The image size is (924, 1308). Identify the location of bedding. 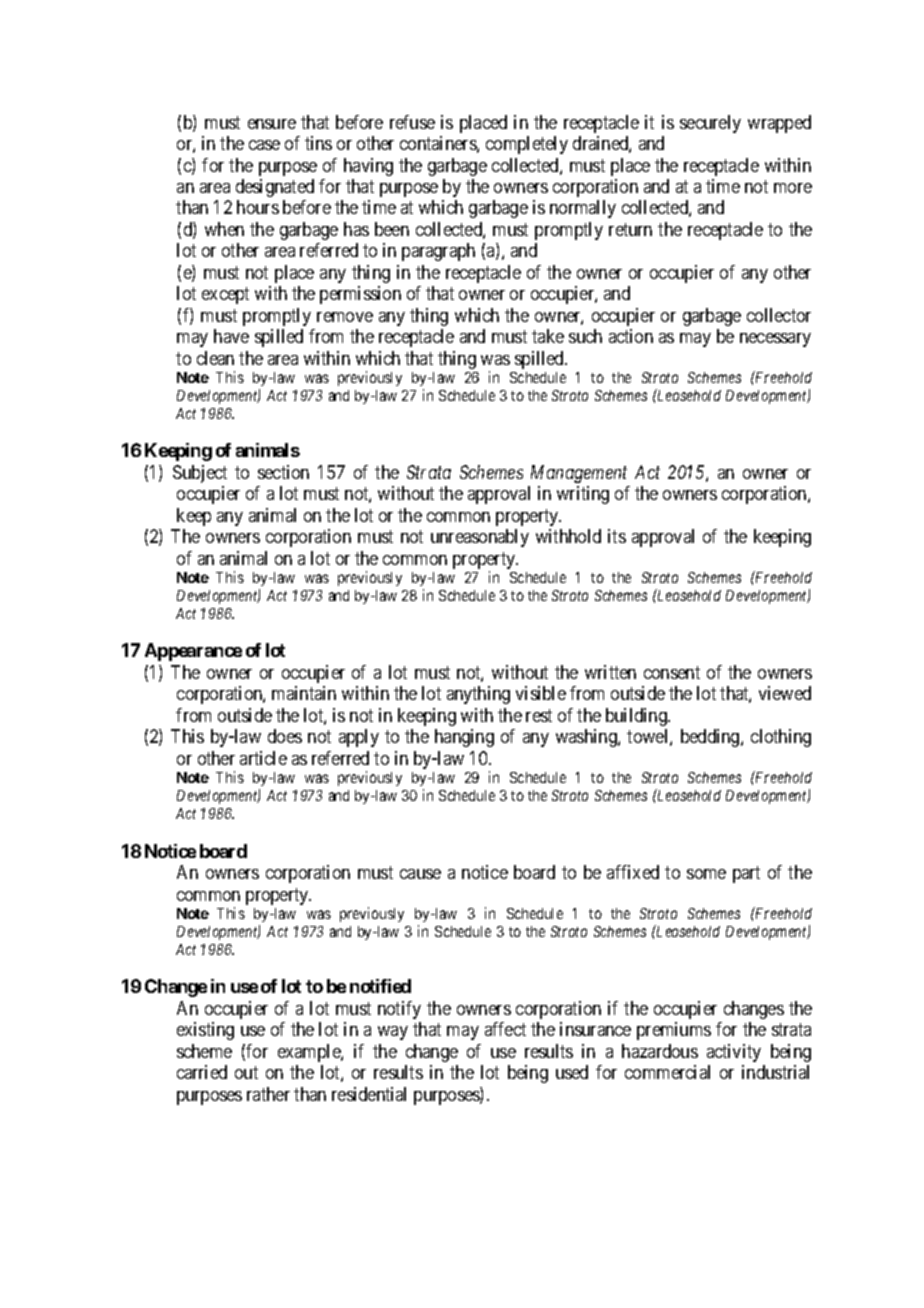
(711, 738).
